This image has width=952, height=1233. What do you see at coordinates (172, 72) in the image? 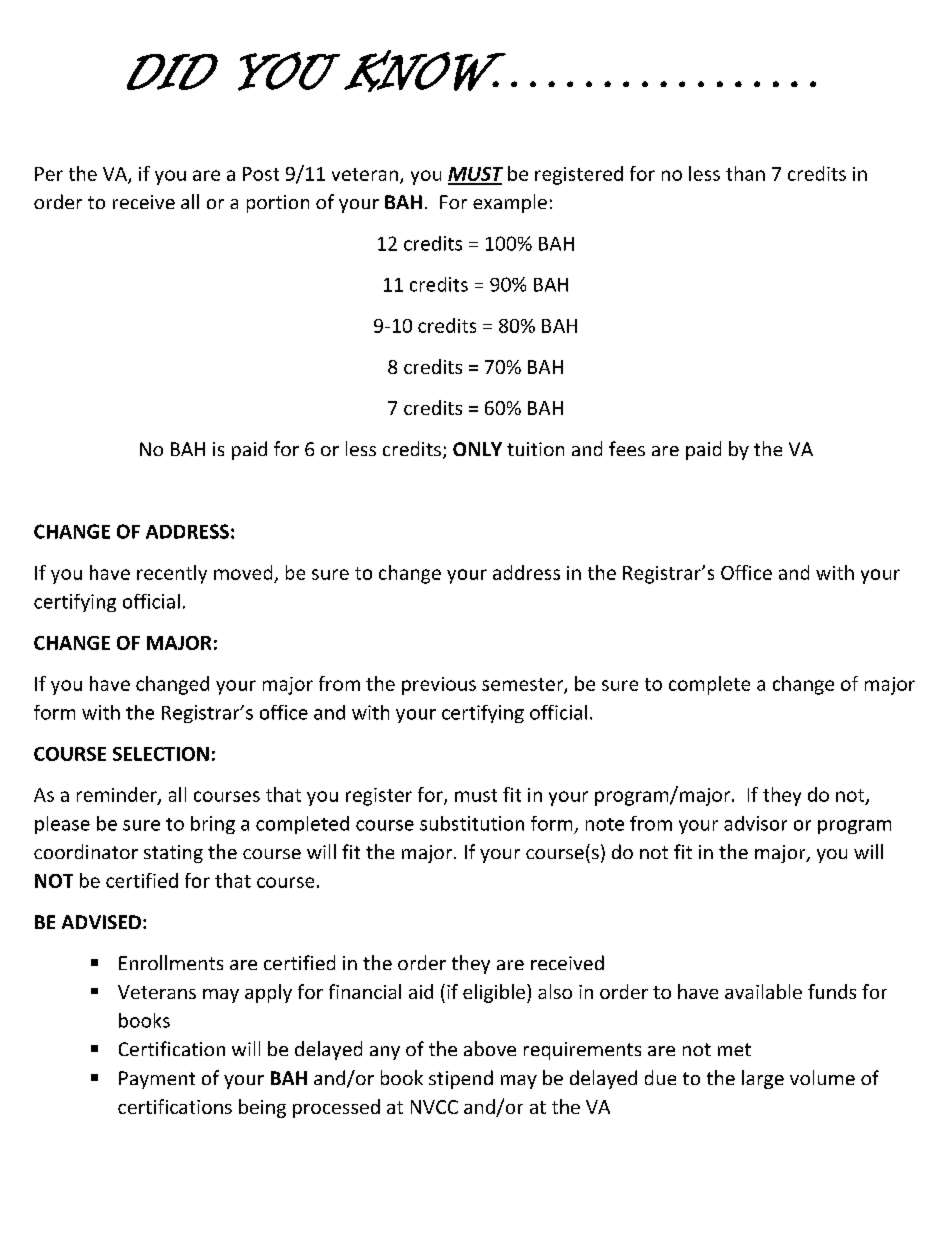
I see `DID` at bounding box center [172, 72].
